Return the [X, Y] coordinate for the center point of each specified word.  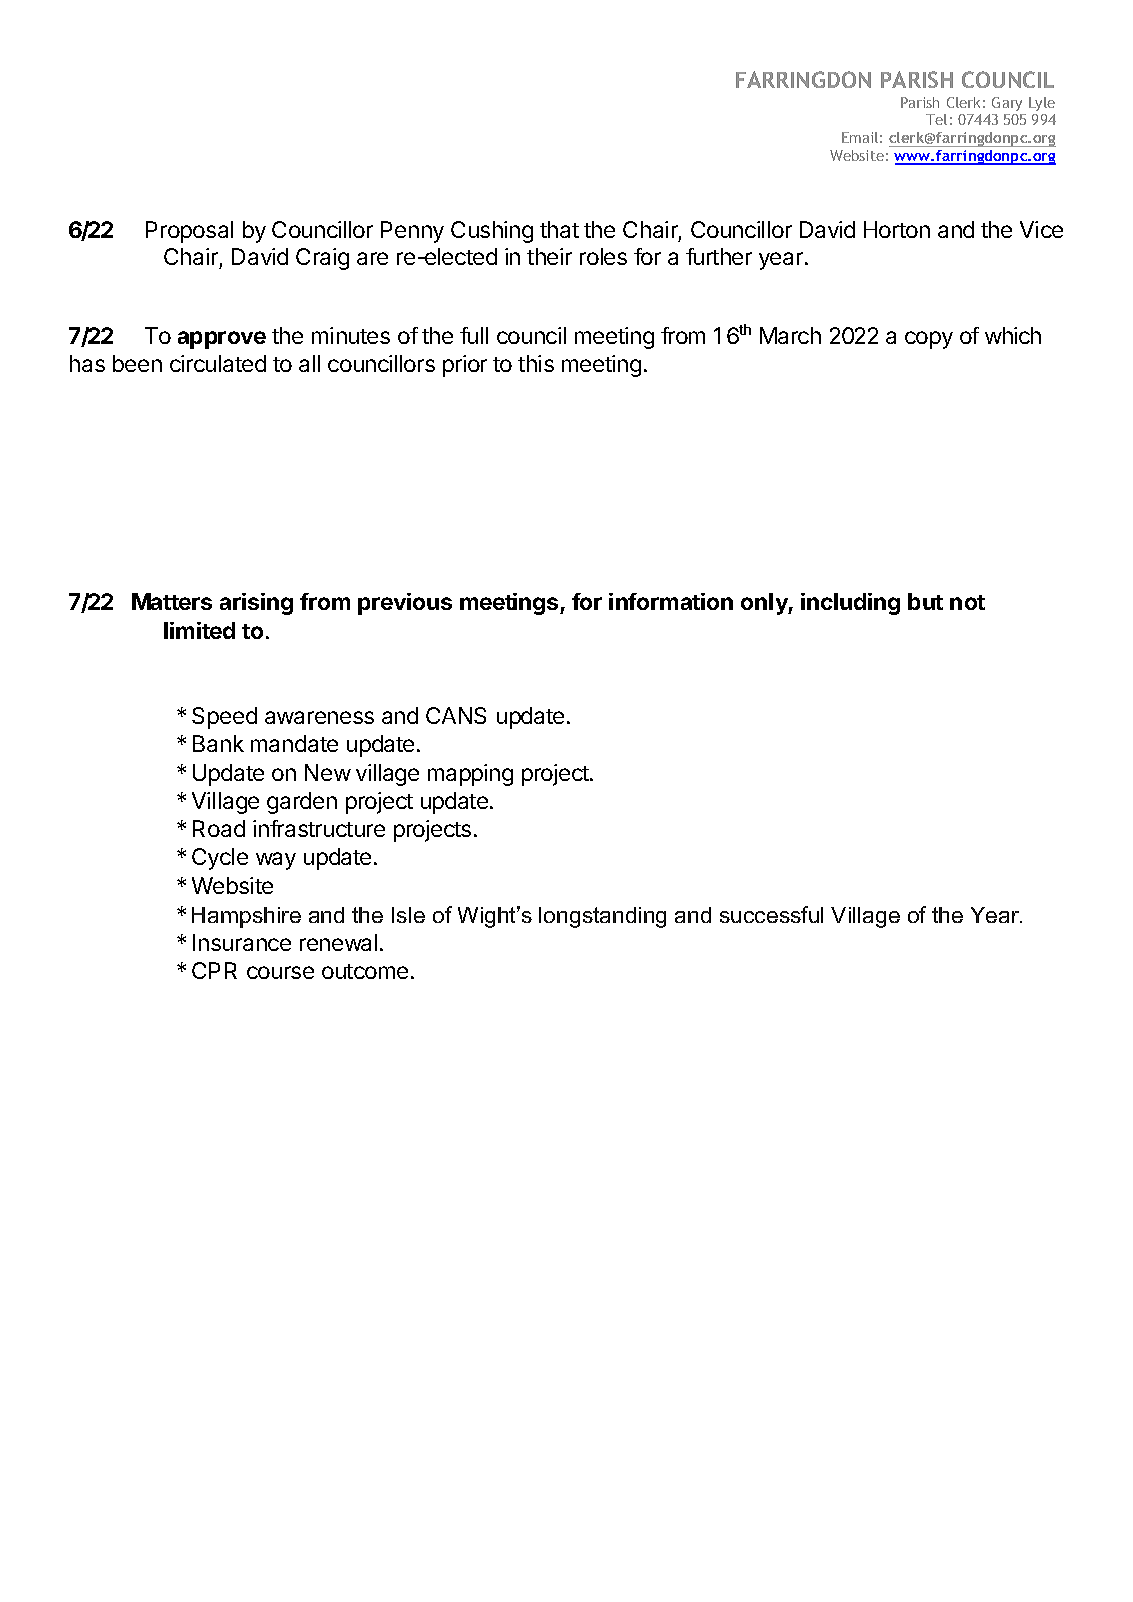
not [967, 602]
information [671, 601]
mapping [470, 775]
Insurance [242, 942]
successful [771, 914]
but [925, 601]
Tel [936, 119]
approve [222, 340]
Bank [218, 743]
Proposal [189, 232]
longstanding [602, 917]
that [559, 229]
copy [929, 340]
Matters [172, 601]
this [536, 363]
